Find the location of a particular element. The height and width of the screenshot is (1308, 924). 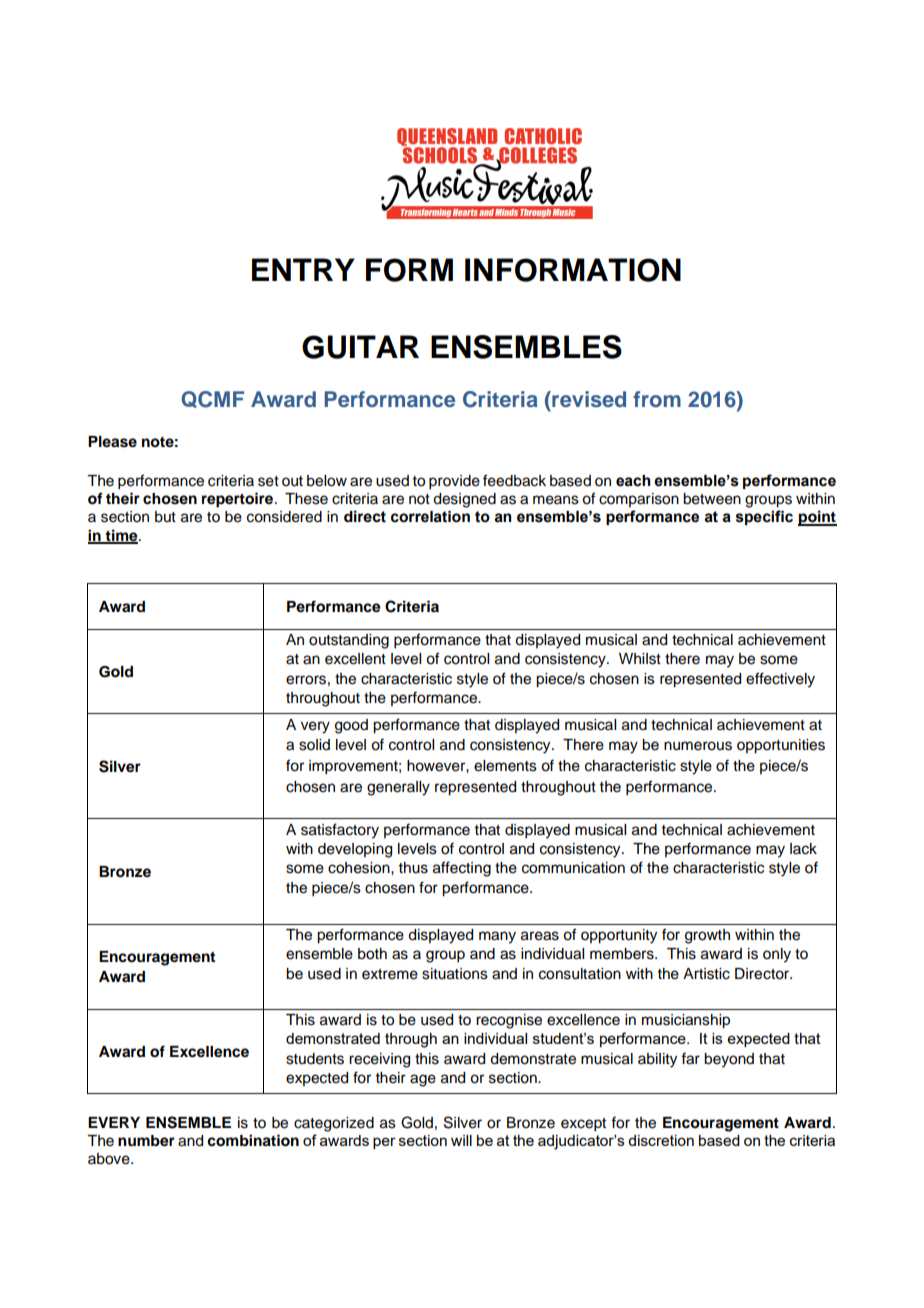

from is located at coordinates (657, 399).
